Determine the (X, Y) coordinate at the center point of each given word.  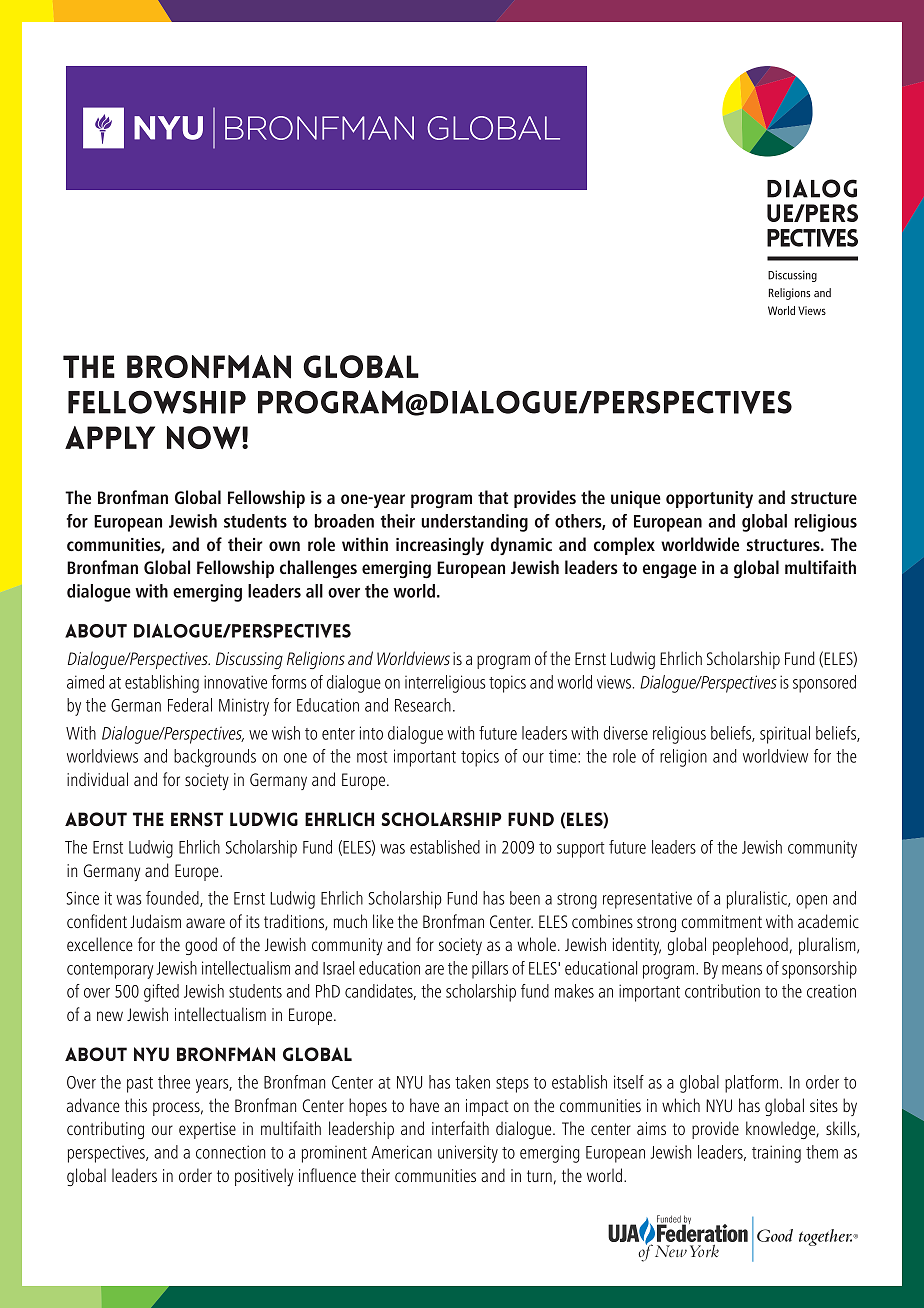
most (372, 757)
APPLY (110, 437)
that (493, 497)
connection (230, 1152)
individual (97, 779)
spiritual (785, 735)
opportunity (709, 499)
